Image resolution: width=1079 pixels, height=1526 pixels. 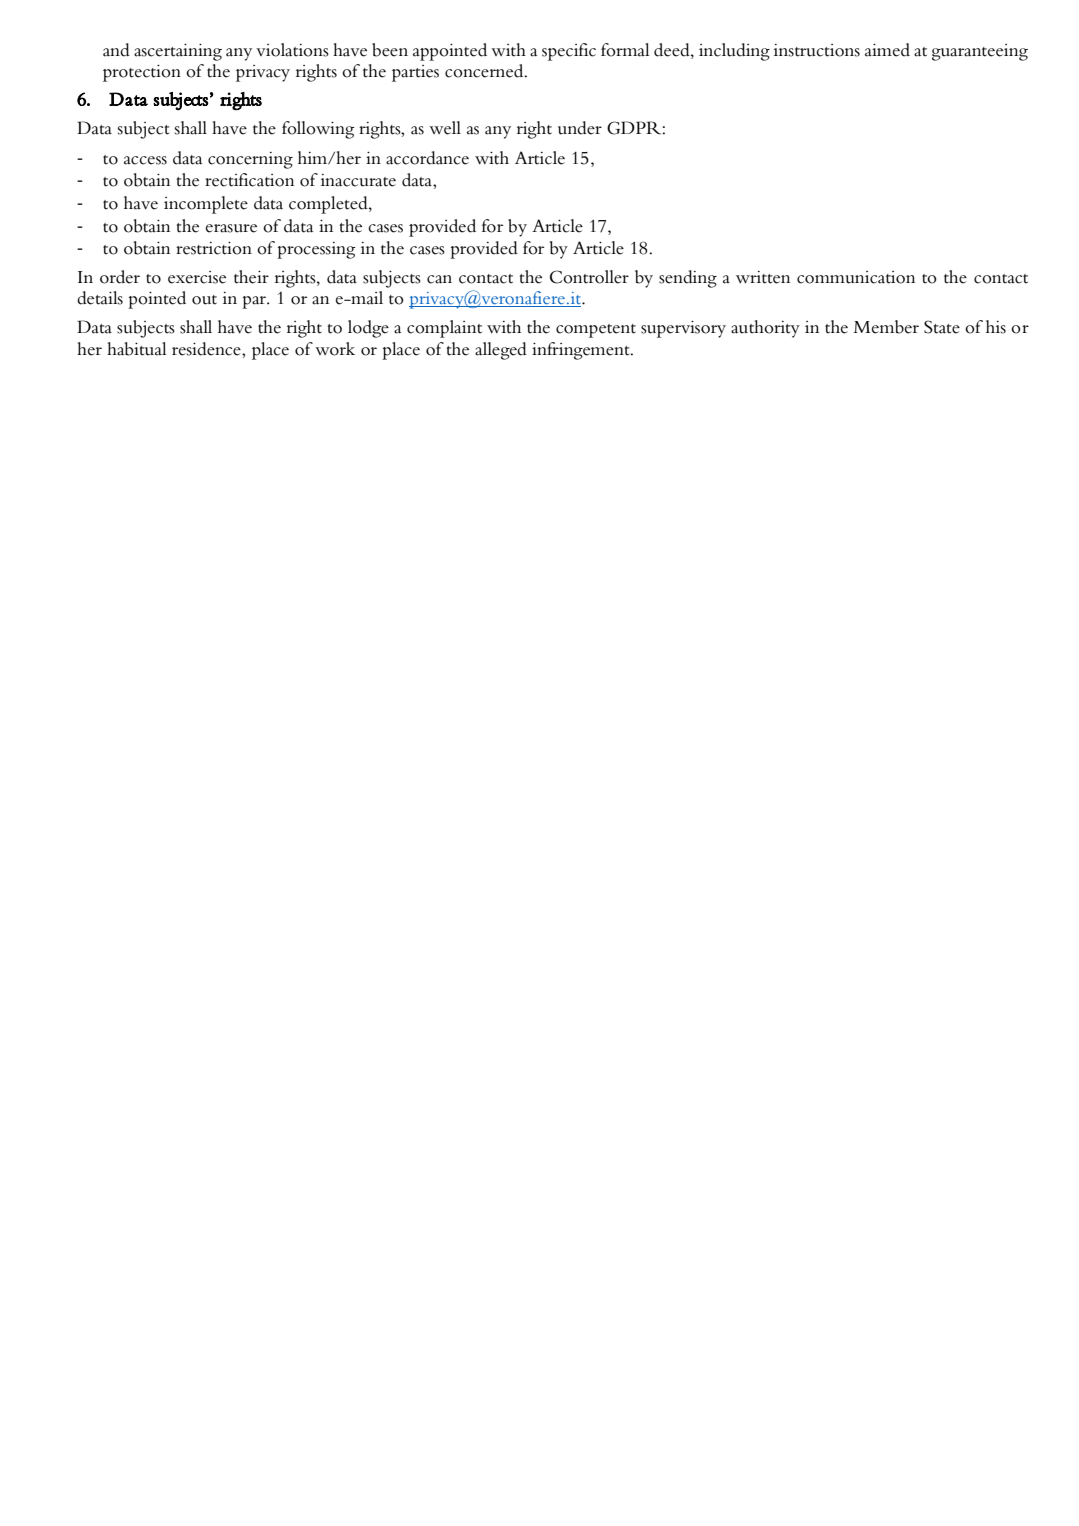 What do you see at coordinates (214, 248) in the page?
I see `restriction` at bounding box center [214, 248].
